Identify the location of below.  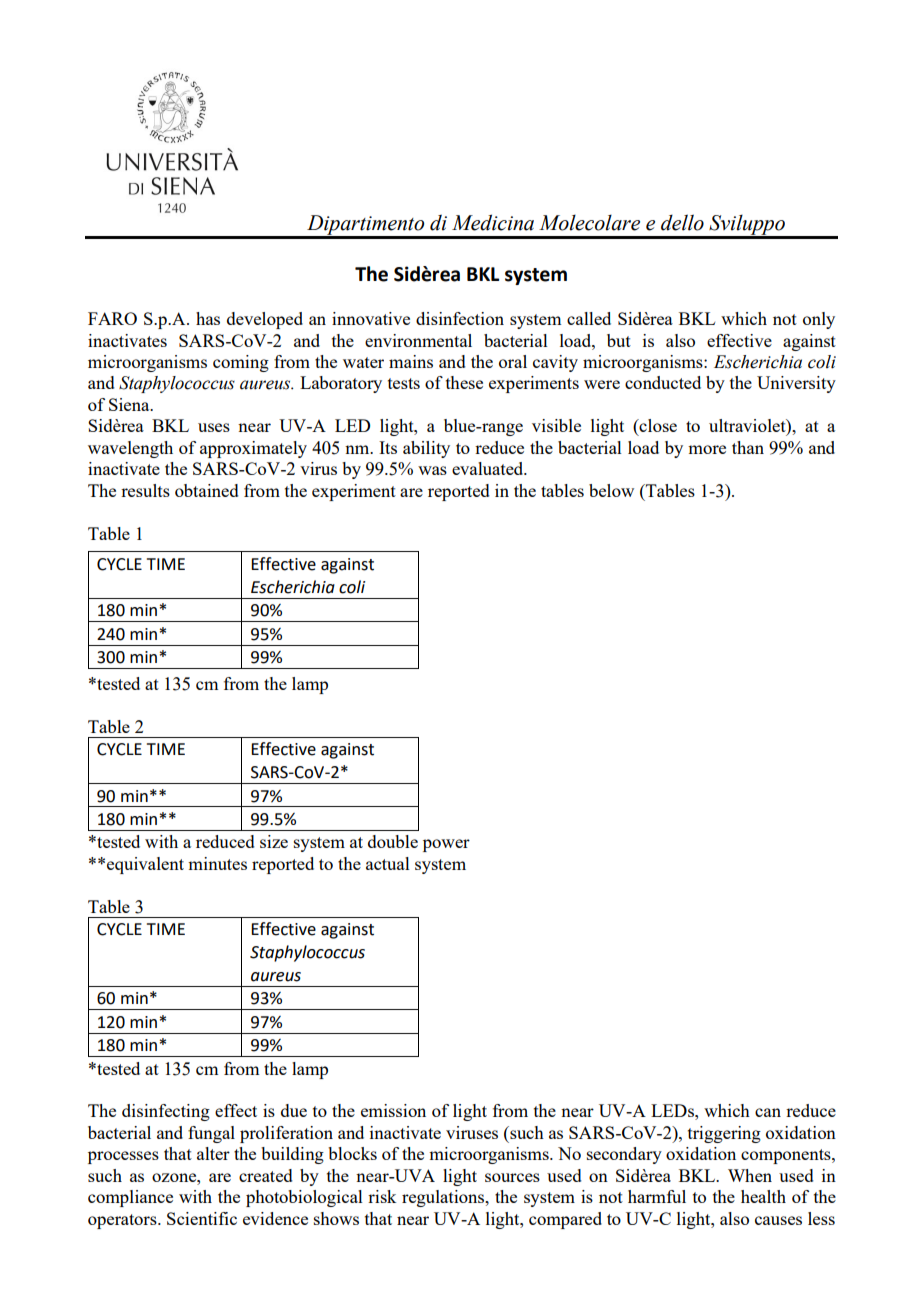
(611, 490).
